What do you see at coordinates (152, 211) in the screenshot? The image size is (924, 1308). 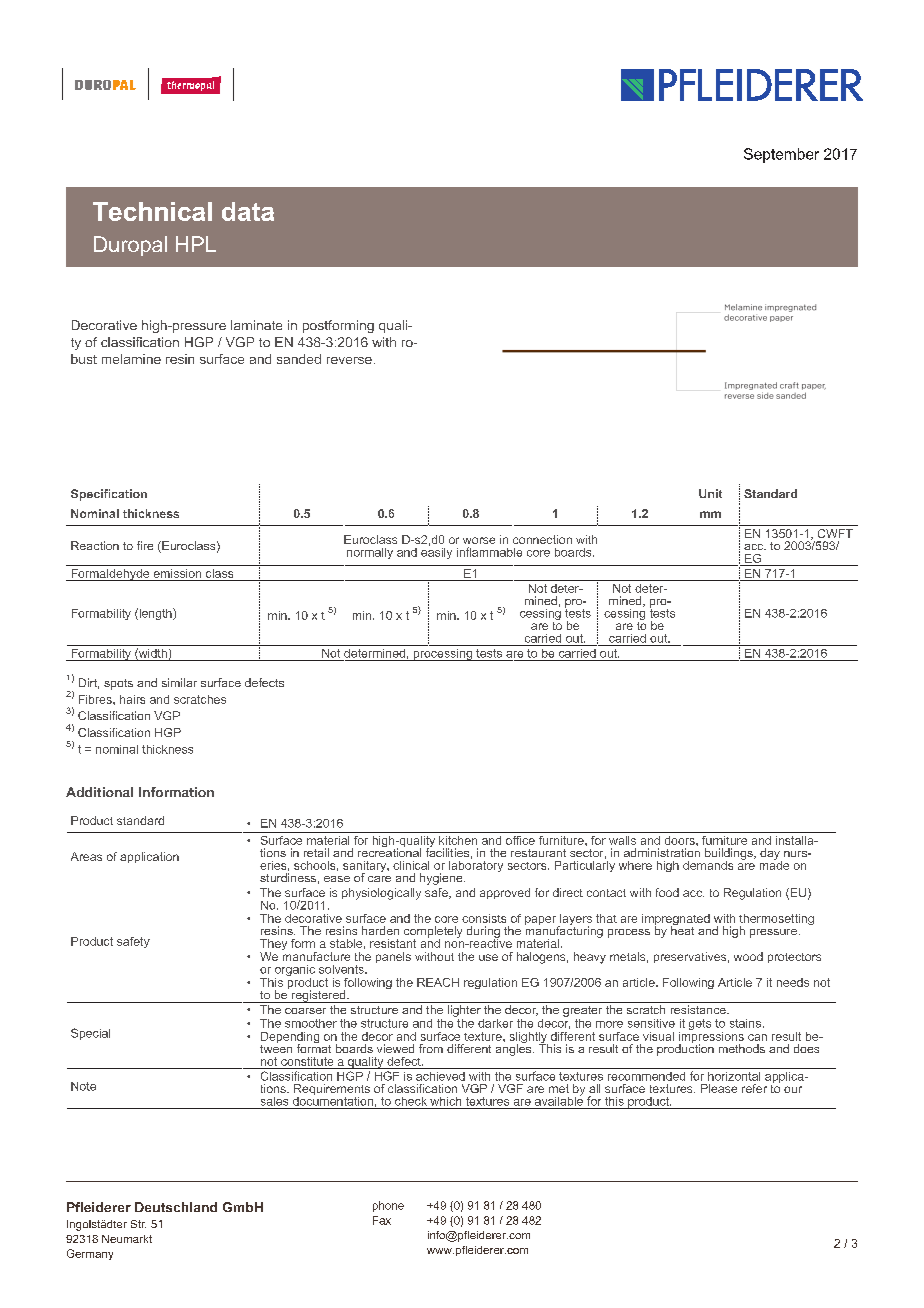 I see `Technical` at bounding box center [152, 211].
